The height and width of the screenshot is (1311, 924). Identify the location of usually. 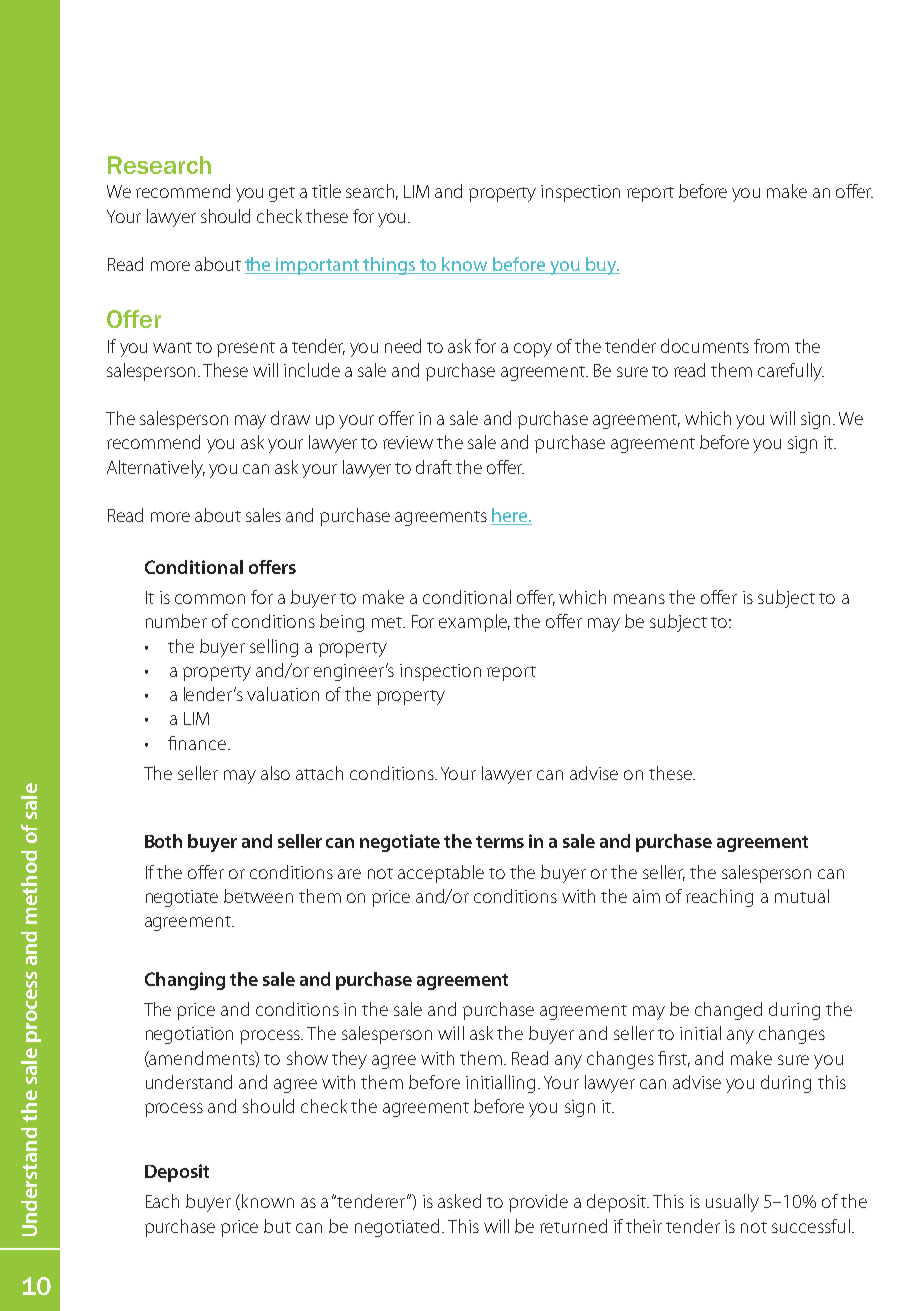
(732, 1203).
